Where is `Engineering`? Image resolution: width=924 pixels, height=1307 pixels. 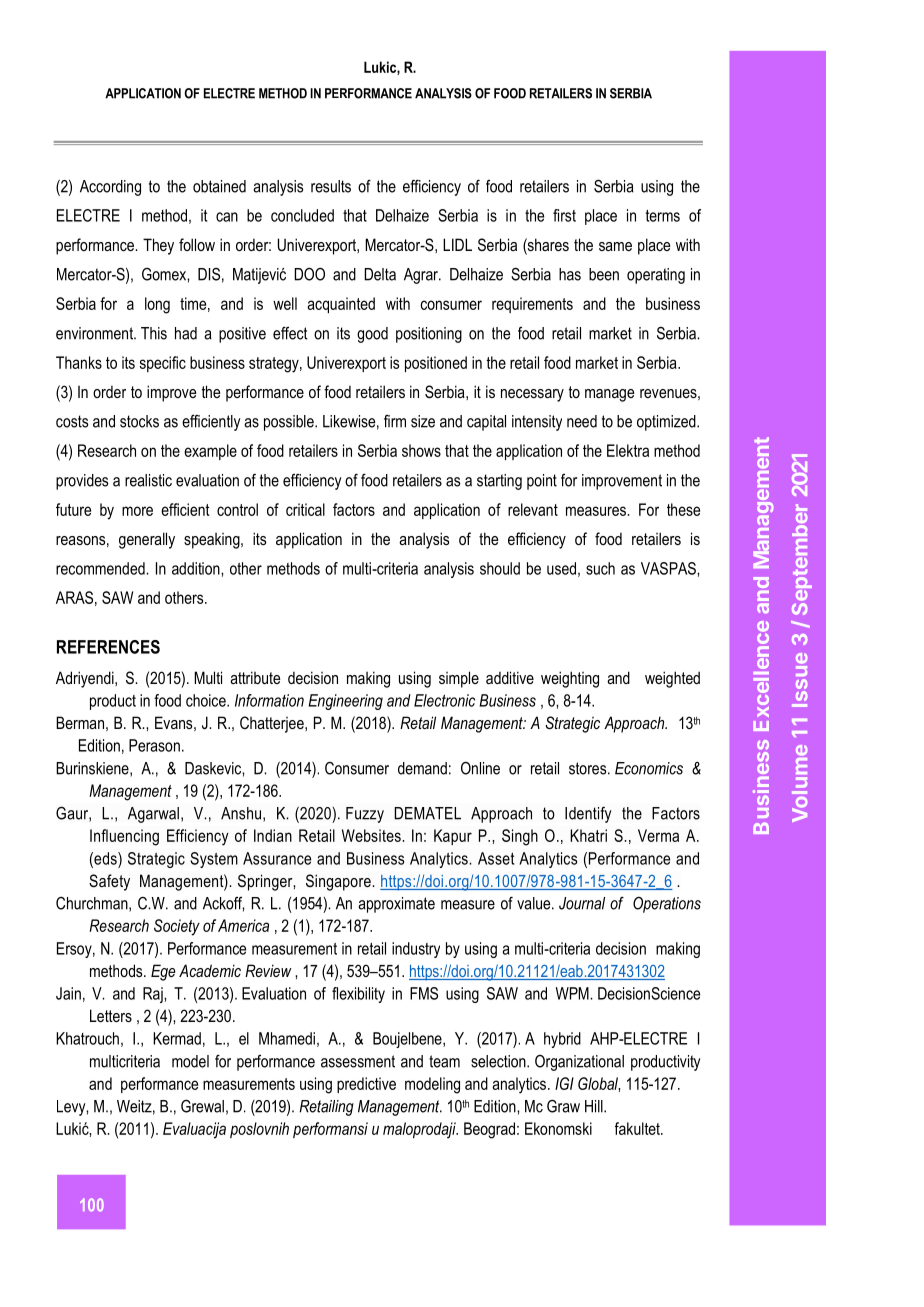
Engineering is located at coordinates (345, 702).
